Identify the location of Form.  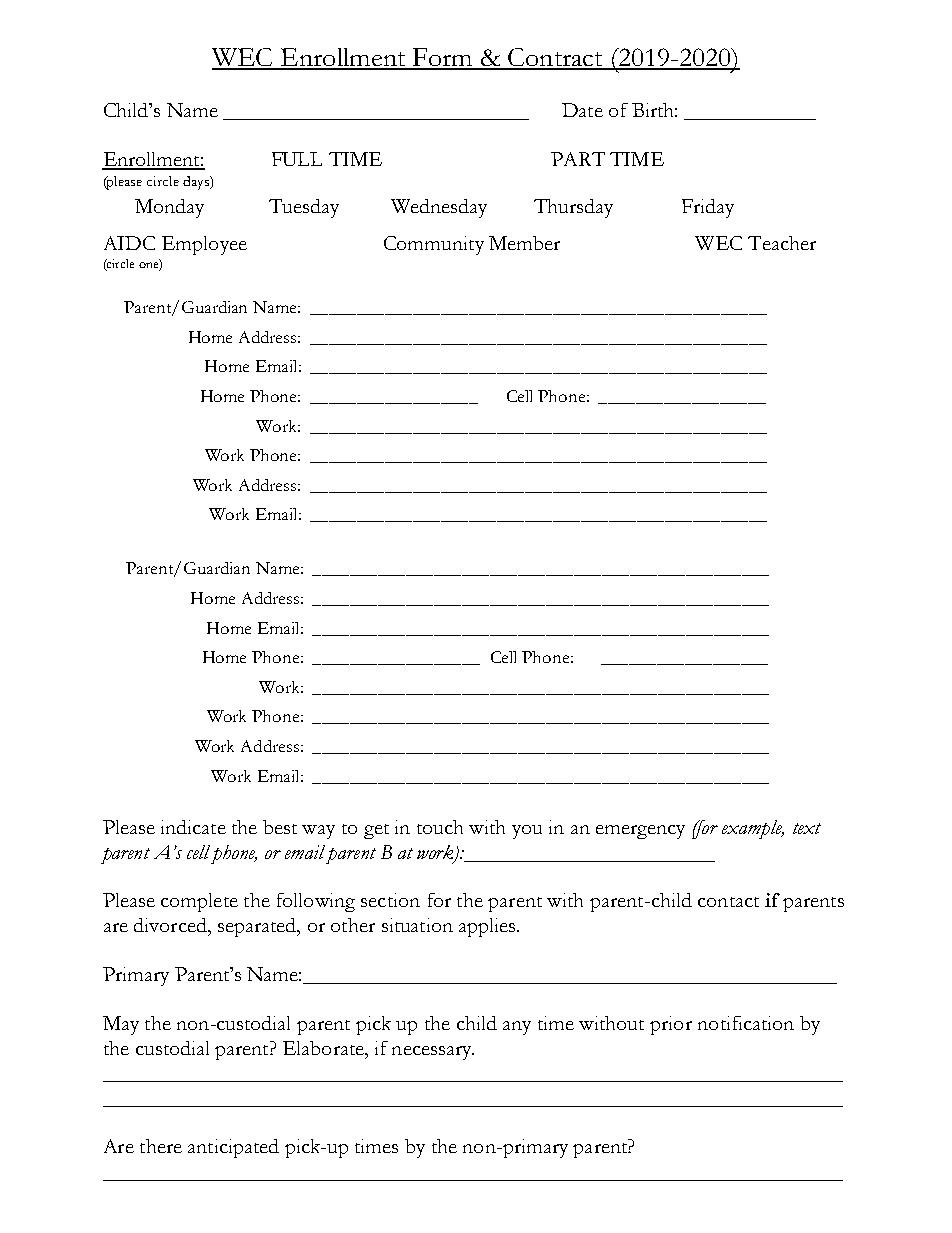
(442, 58).
